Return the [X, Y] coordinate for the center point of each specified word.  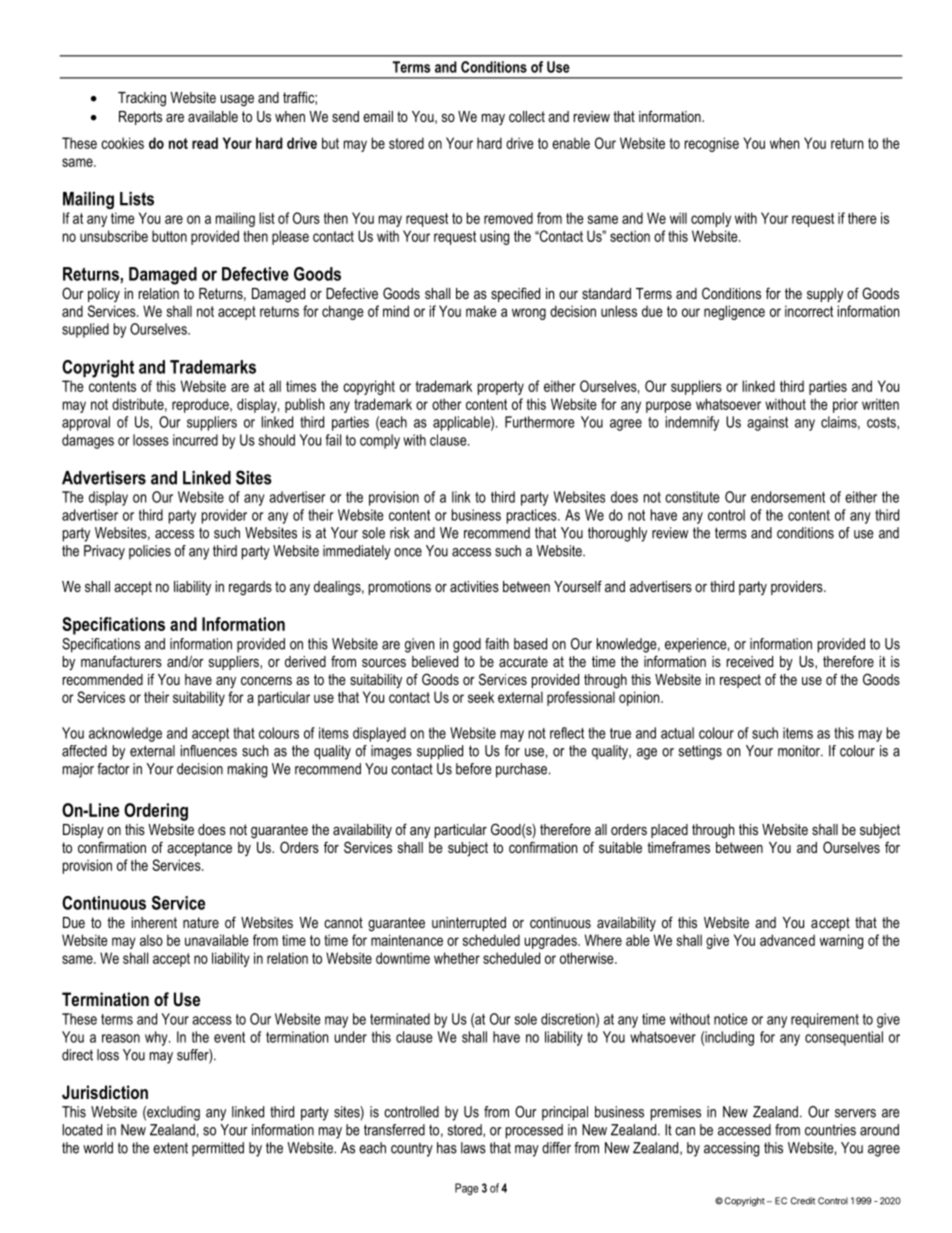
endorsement [788, 497]
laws [473, 1148]
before [473, 769]
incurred [195, 440]
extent [170, 1148]
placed [669, 831]
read [205, 143]
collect [527, 116]
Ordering [156, 812]
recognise [712, 144]
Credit [803, 1201]
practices [533, 516]
